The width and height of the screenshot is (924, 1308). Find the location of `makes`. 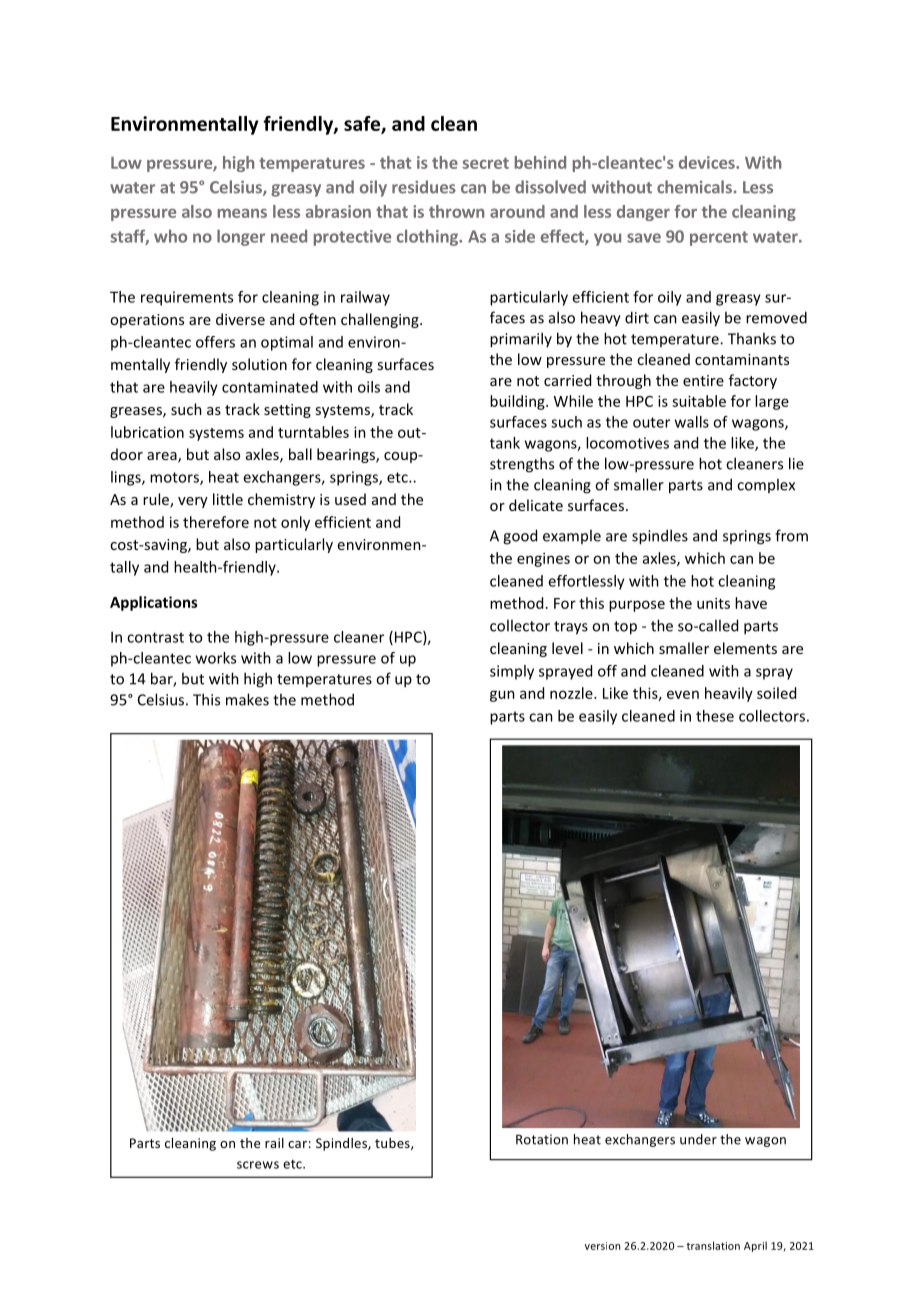

makes is located at coordinates (247, 699).
